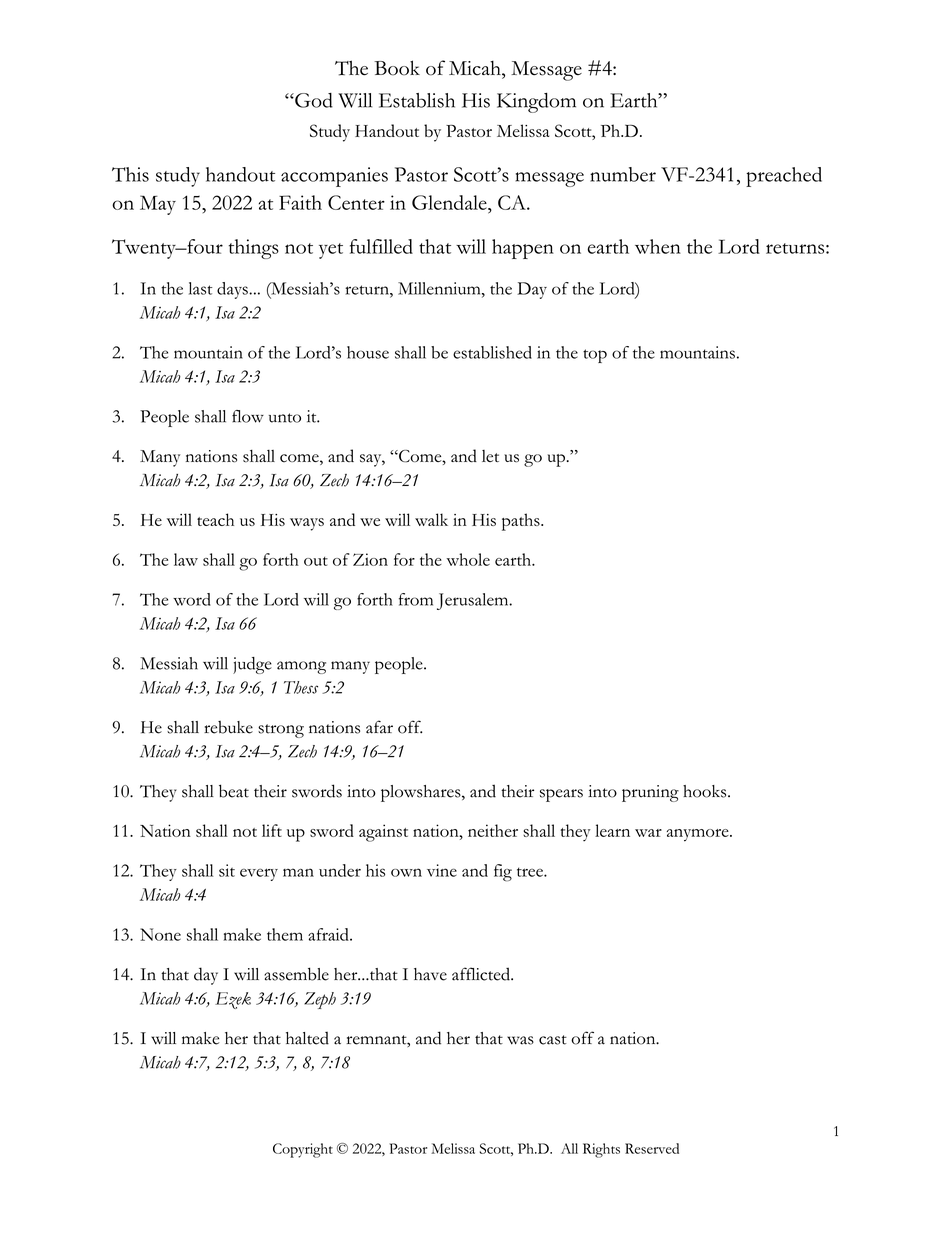 This screenshot has height=1233, width=952. Describe the element at coordinates (784, 177) in the screenshot. I see `preached` at that location.
